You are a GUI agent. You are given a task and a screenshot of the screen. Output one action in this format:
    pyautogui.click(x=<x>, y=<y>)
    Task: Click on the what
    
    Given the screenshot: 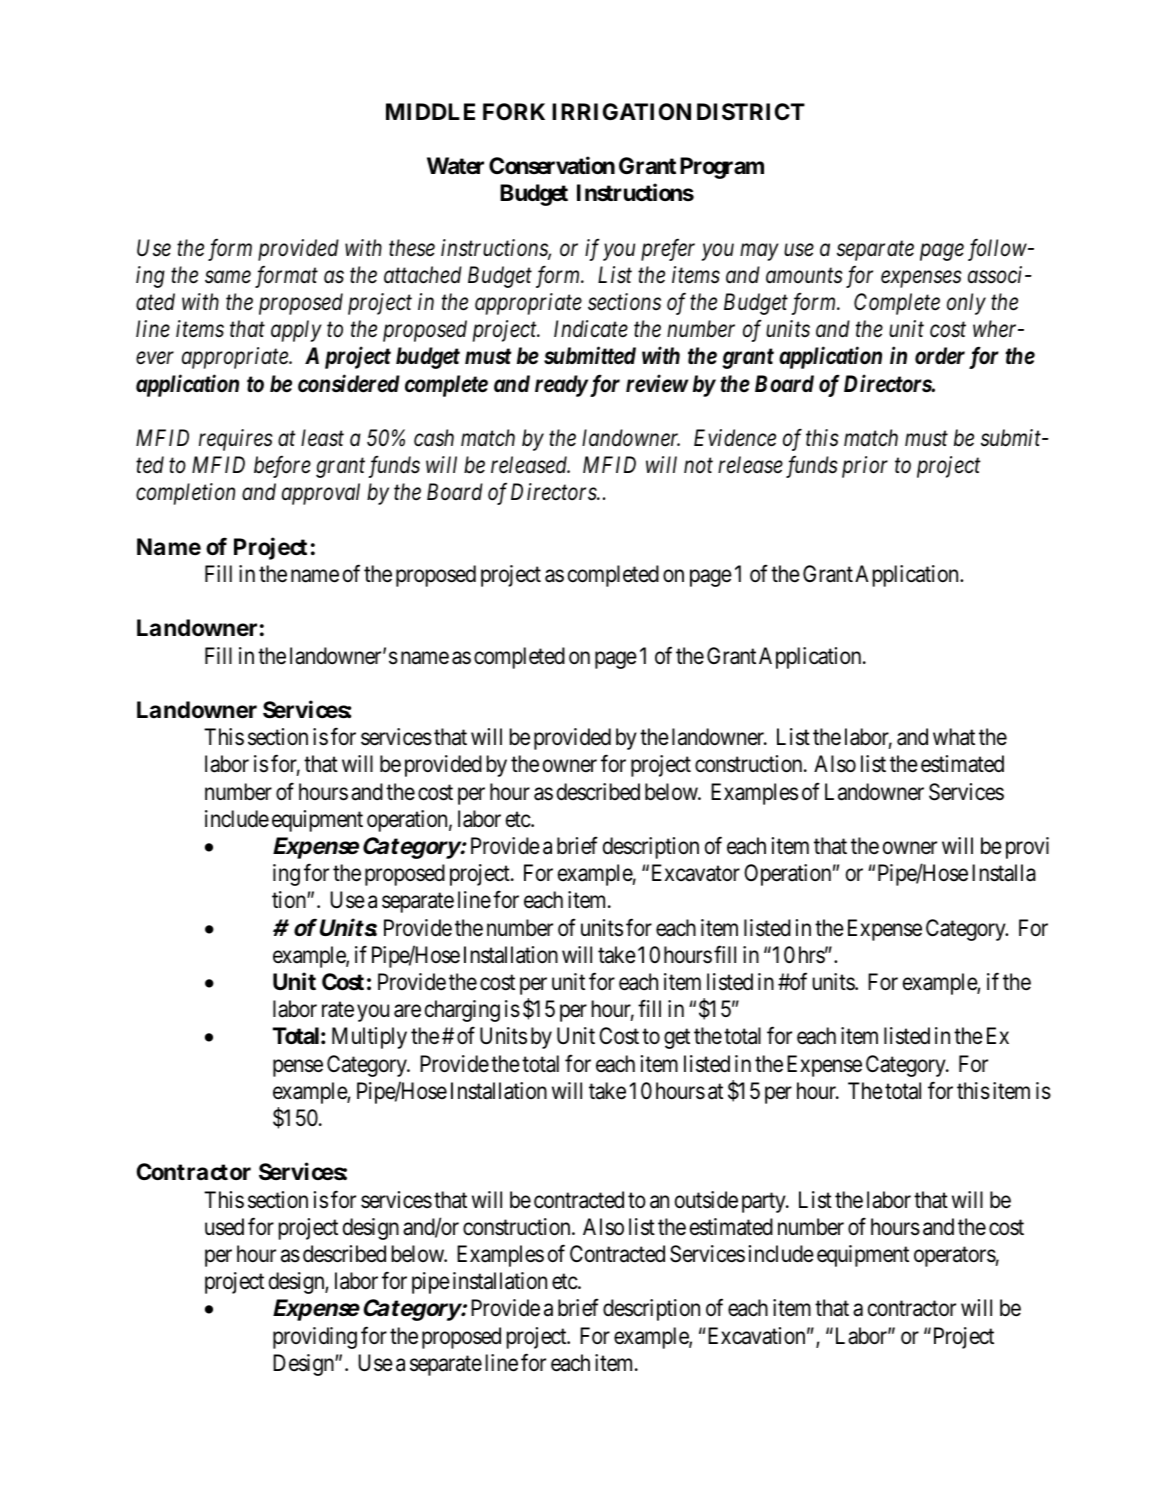 What is the action you would take?
    pyautogui.click(x=954, y=737)
